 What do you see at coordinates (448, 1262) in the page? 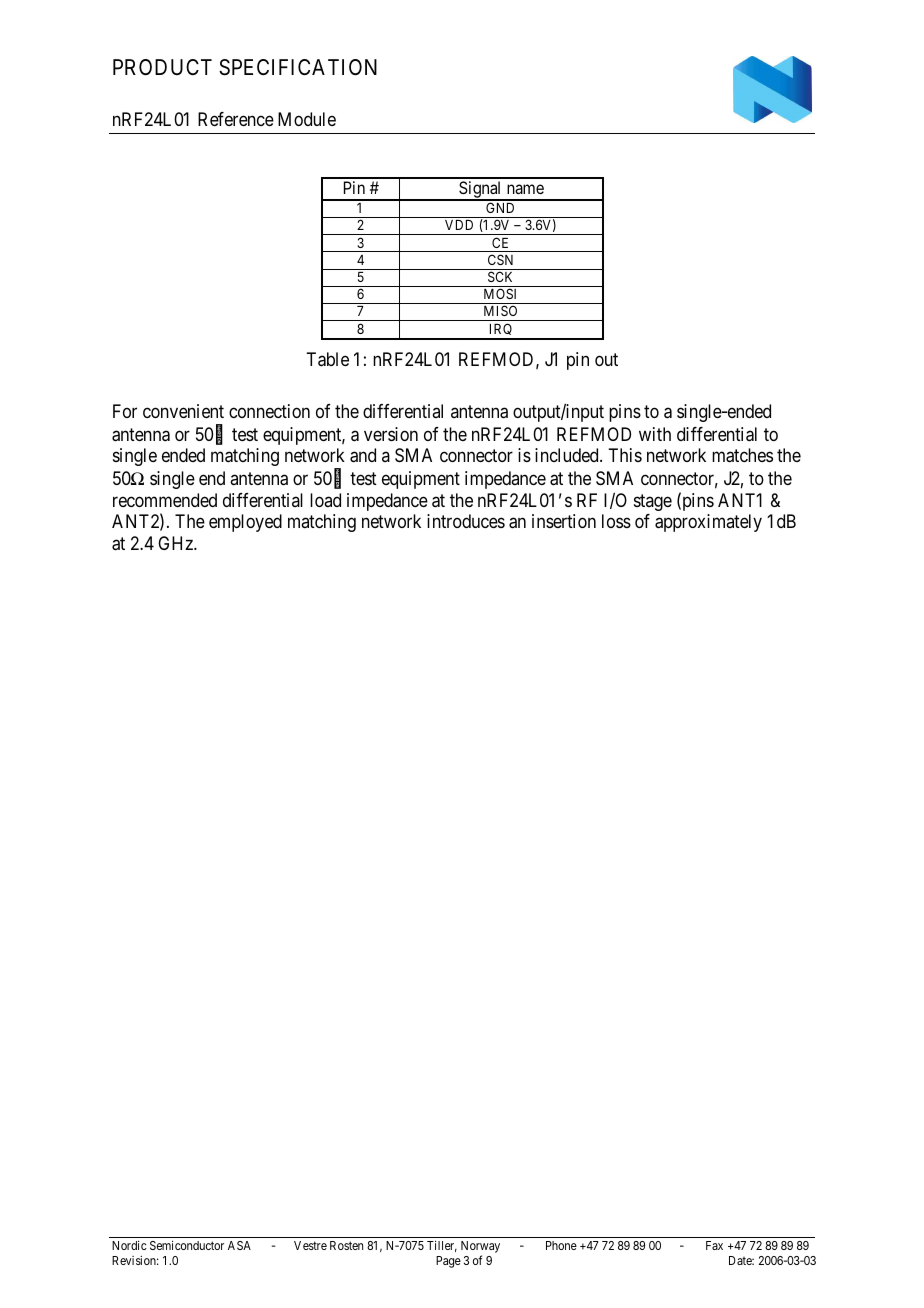
I see `Page` at bounding box center [448, 1262].
